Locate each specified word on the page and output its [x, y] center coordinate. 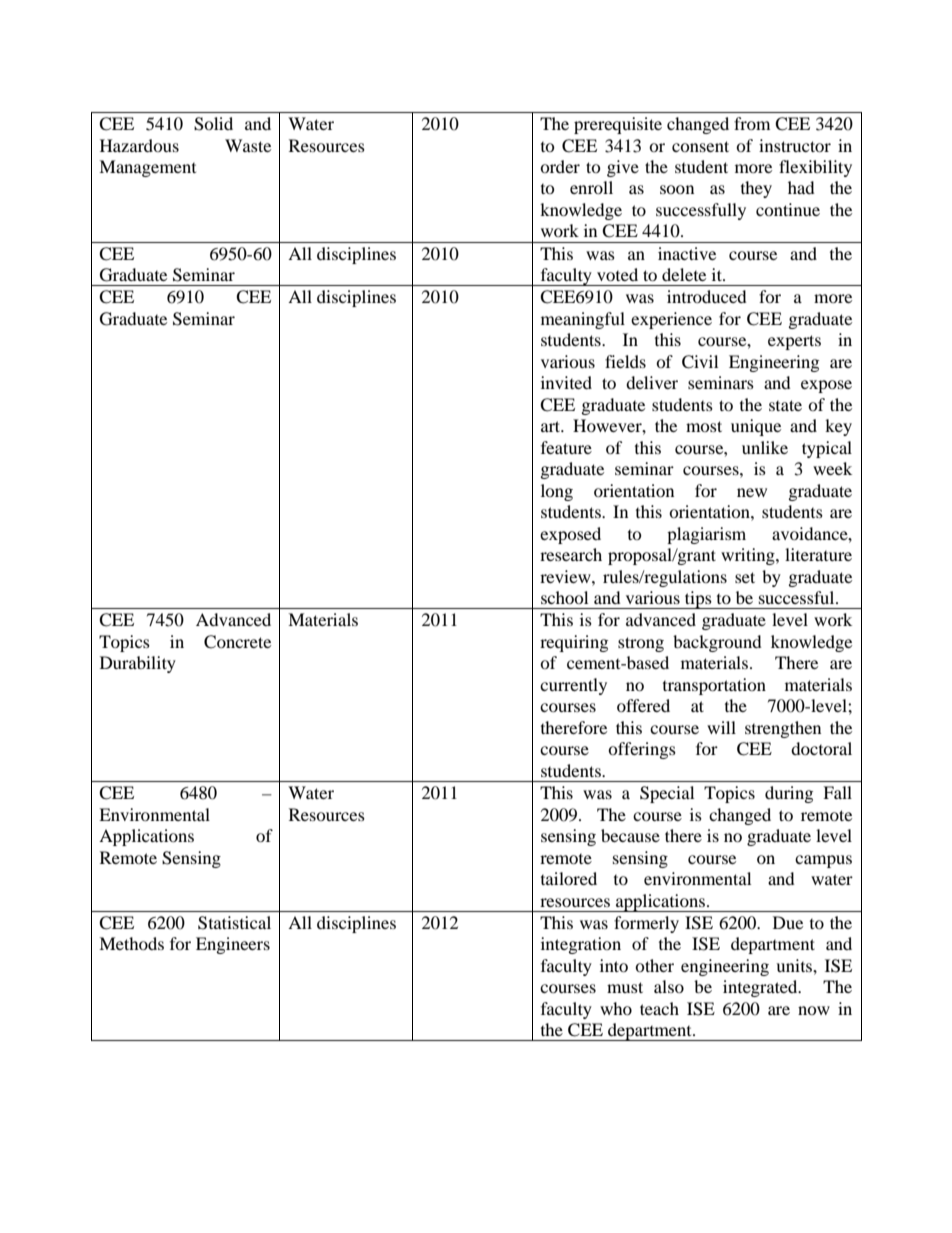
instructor [795, 145]
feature [566, 447]
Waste [248, 145]
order [560, 166]
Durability [138, 664]
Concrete [237, 642]
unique [756, 427]
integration [581, 945]
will [721, 727]
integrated [761, 988]
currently [573, 686]
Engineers [233, 945]
